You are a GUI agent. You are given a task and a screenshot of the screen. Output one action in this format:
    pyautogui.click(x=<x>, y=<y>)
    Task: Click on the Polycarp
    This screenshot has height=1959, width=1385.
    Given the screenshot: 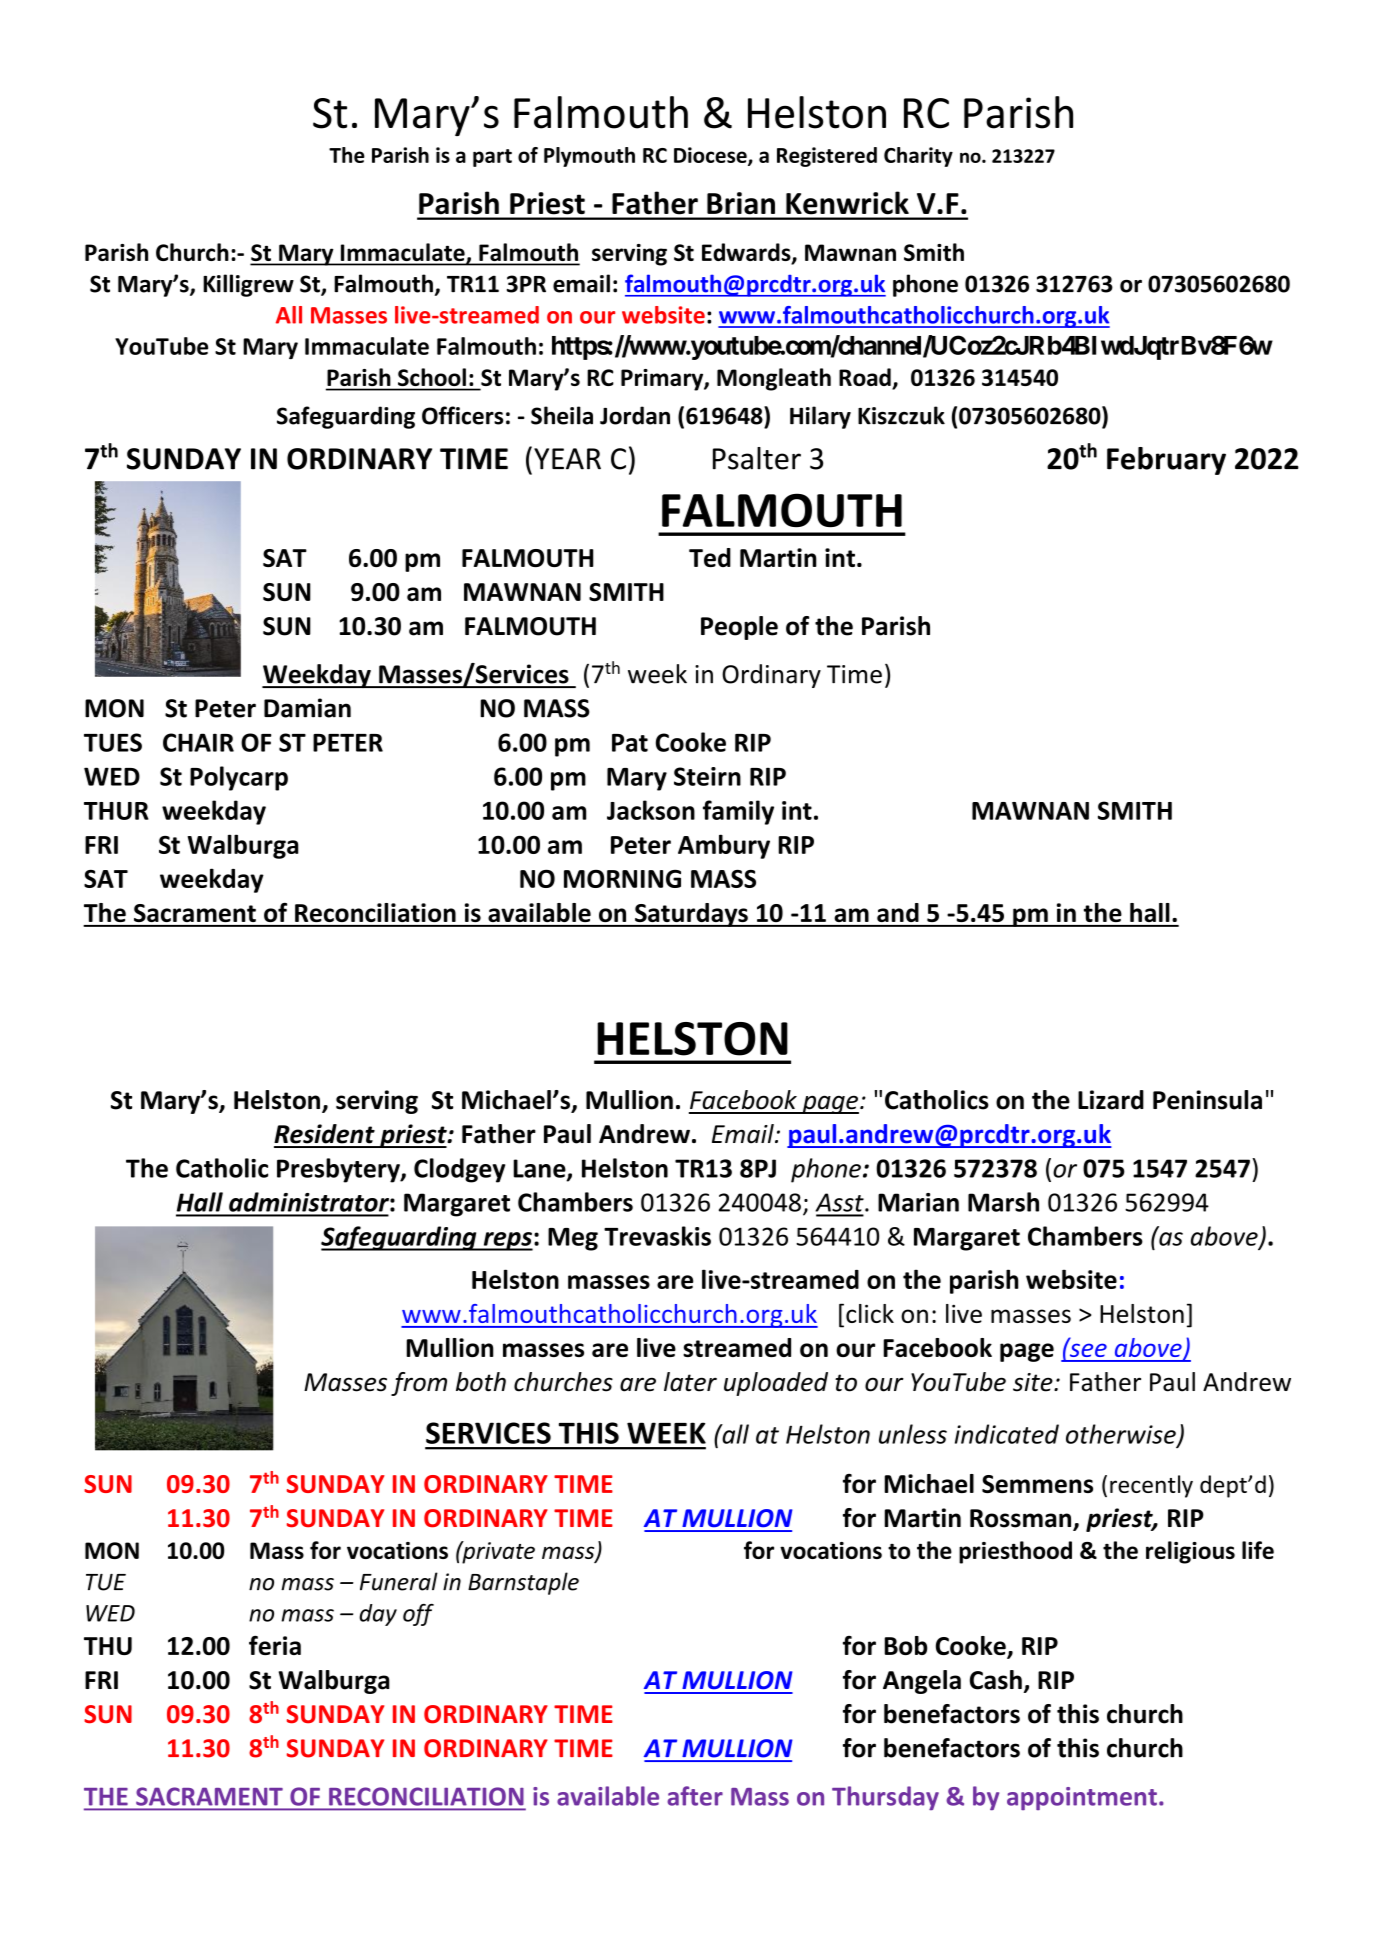 What is the action you would take?
    pyautogui.click(x=239, y=778)
